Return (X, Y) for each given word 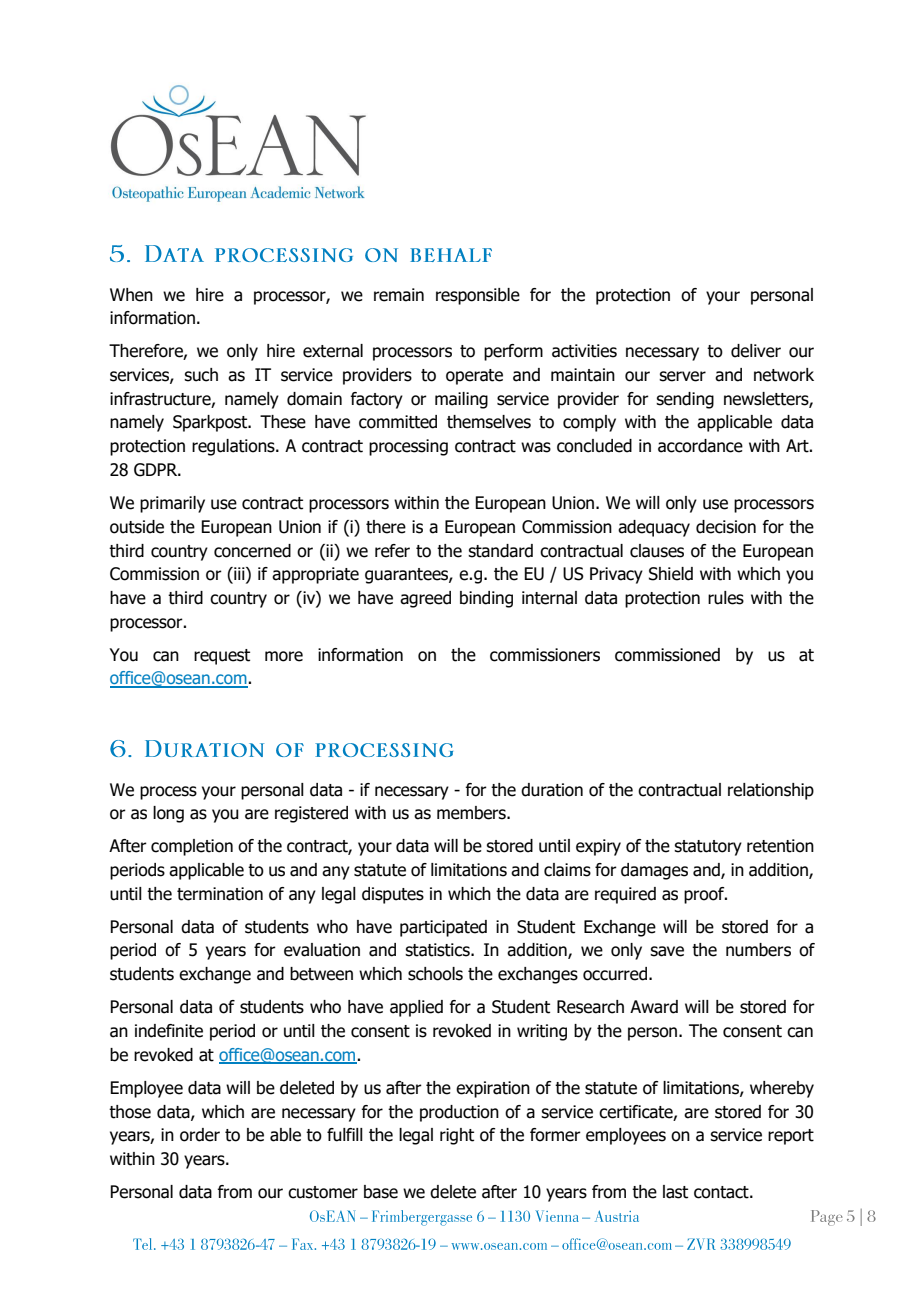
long (168, 814)
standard (500, 551)
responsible (478, 296)
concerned (252, 551)
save (667, 951)
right (457, 1136)
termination (220, 894)
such (201, 375)
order (200, 1135)
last (675, 1192)
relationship (771, 791)
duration (552, 790)
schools (435, 974)
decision (726, 527)
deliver (756, 351)
